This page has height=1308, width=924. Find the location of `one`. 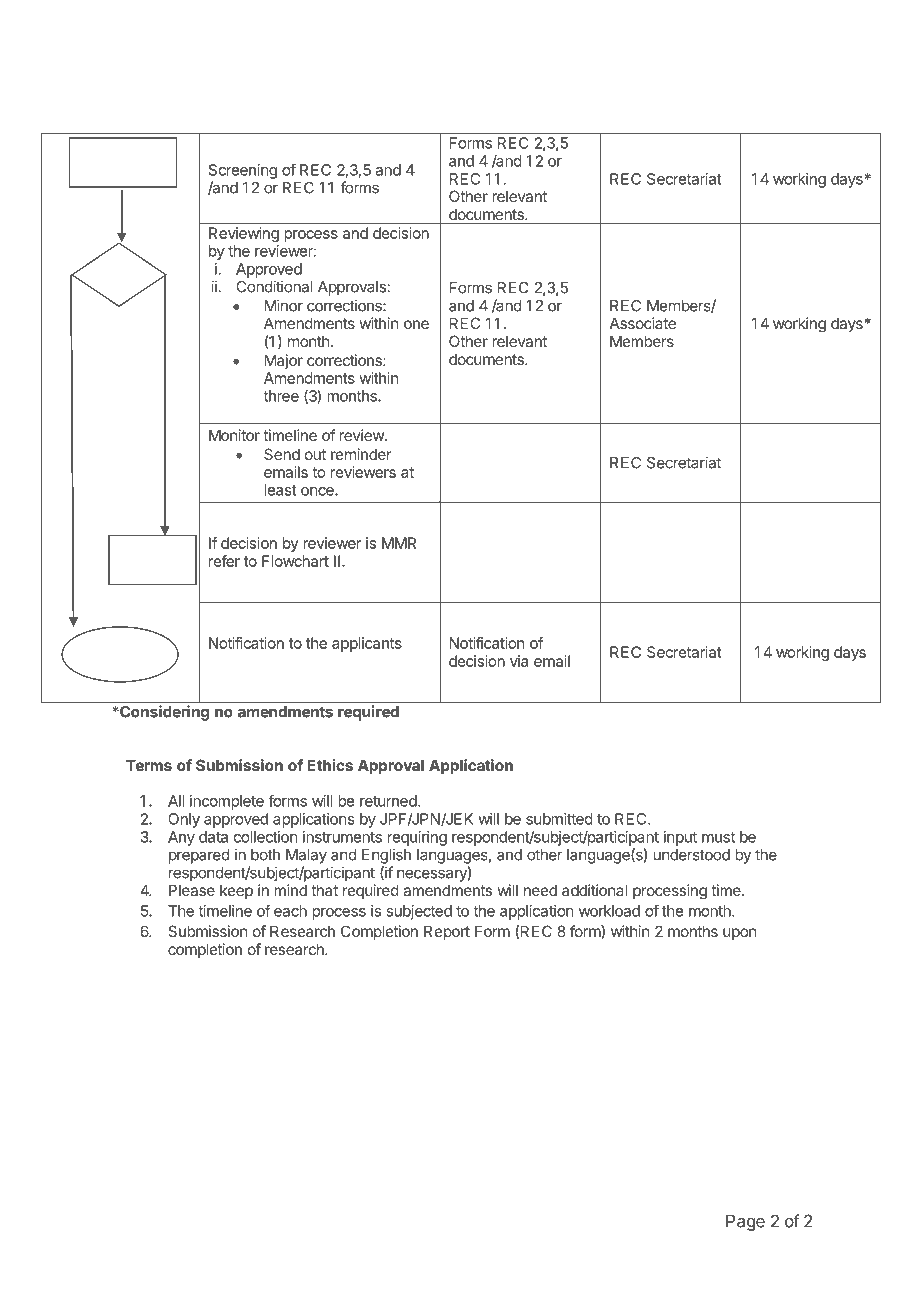

one is located at coordinates (416, 324).
